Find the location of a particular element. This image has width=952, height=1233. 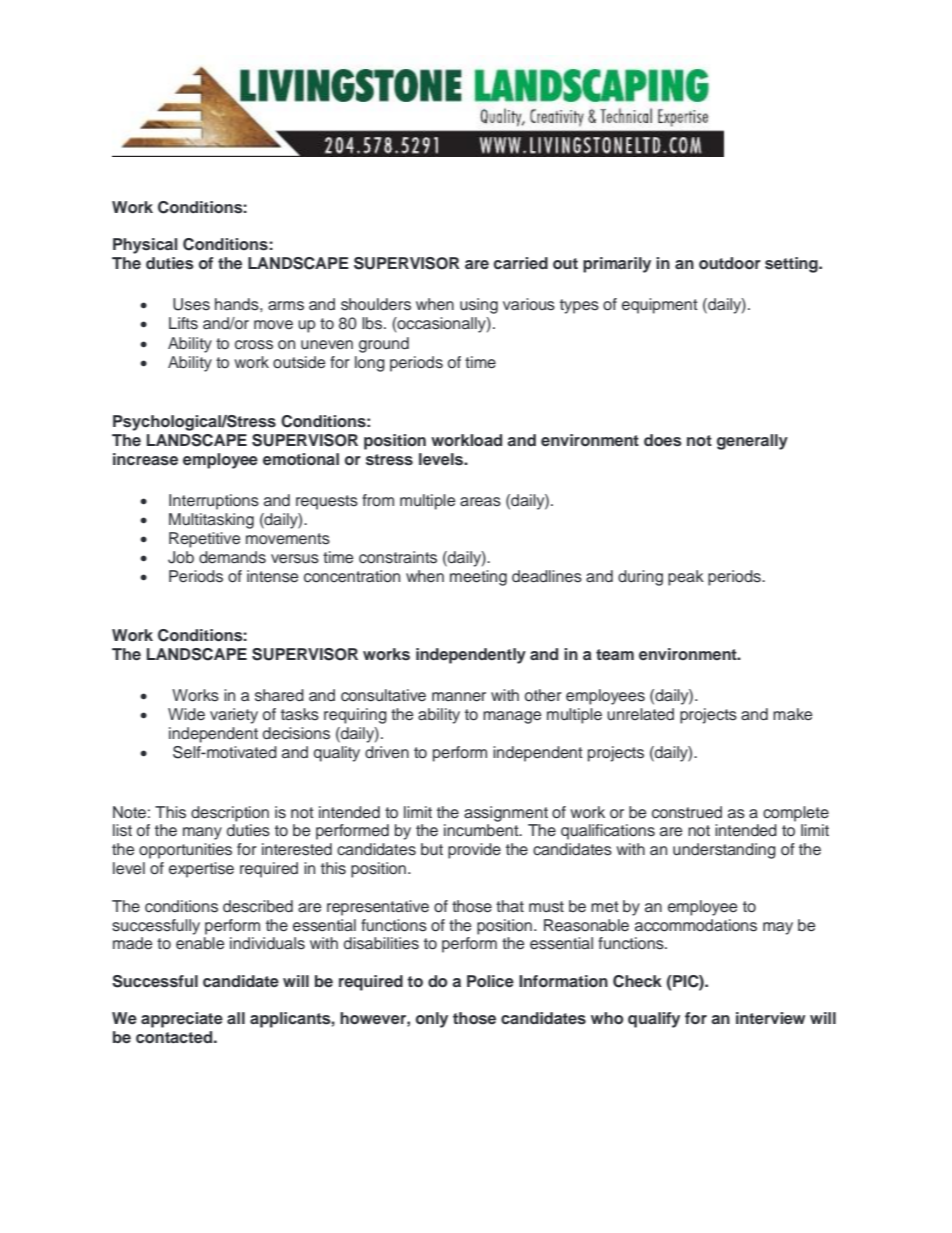

outdoor is located at coordinates (730, 263).
